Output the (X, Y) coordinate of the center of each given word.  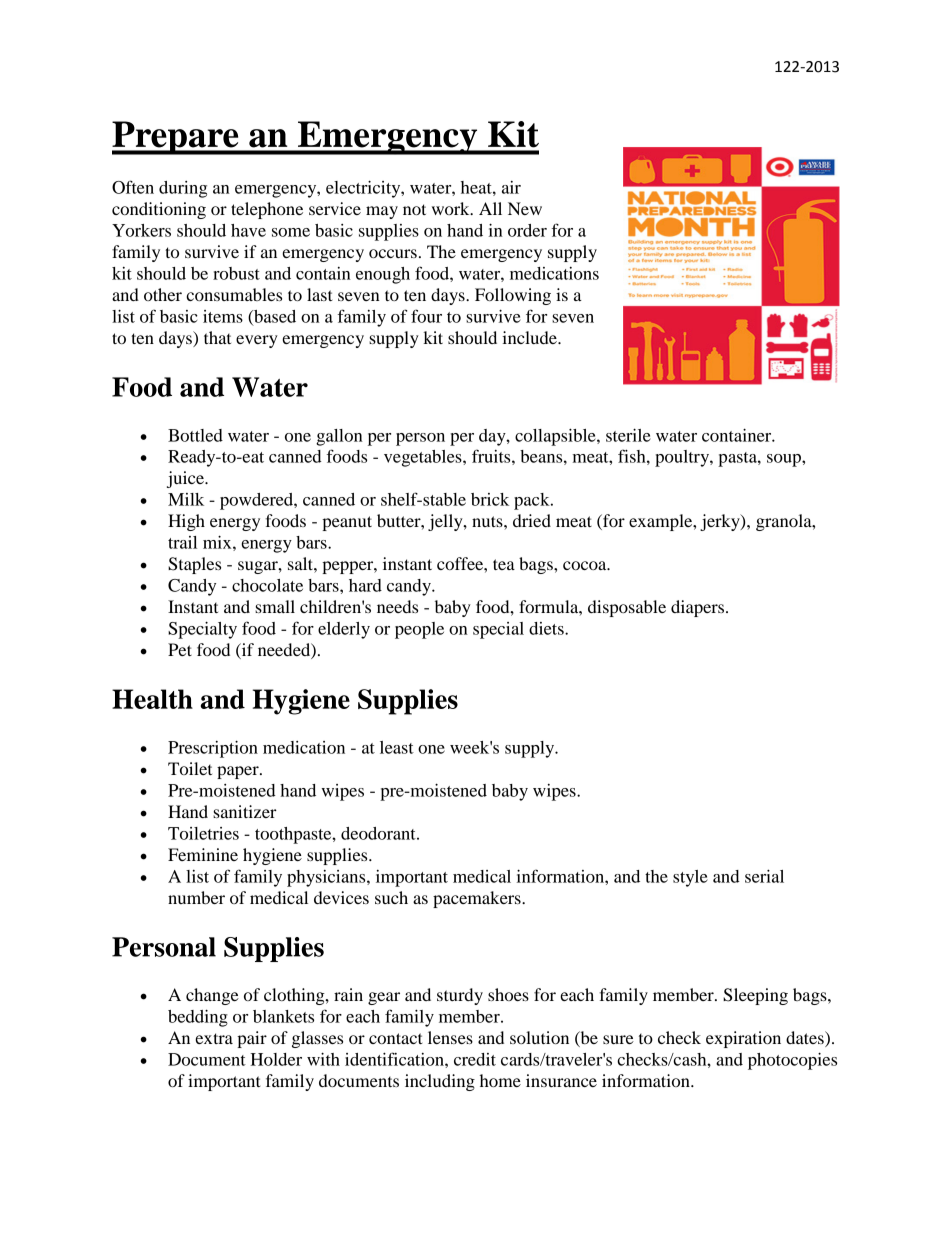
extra (214, 1038)
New (525, 208)
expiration (743, 1039)
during (183, 189)
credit (475, 1059)
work (452, 208)
